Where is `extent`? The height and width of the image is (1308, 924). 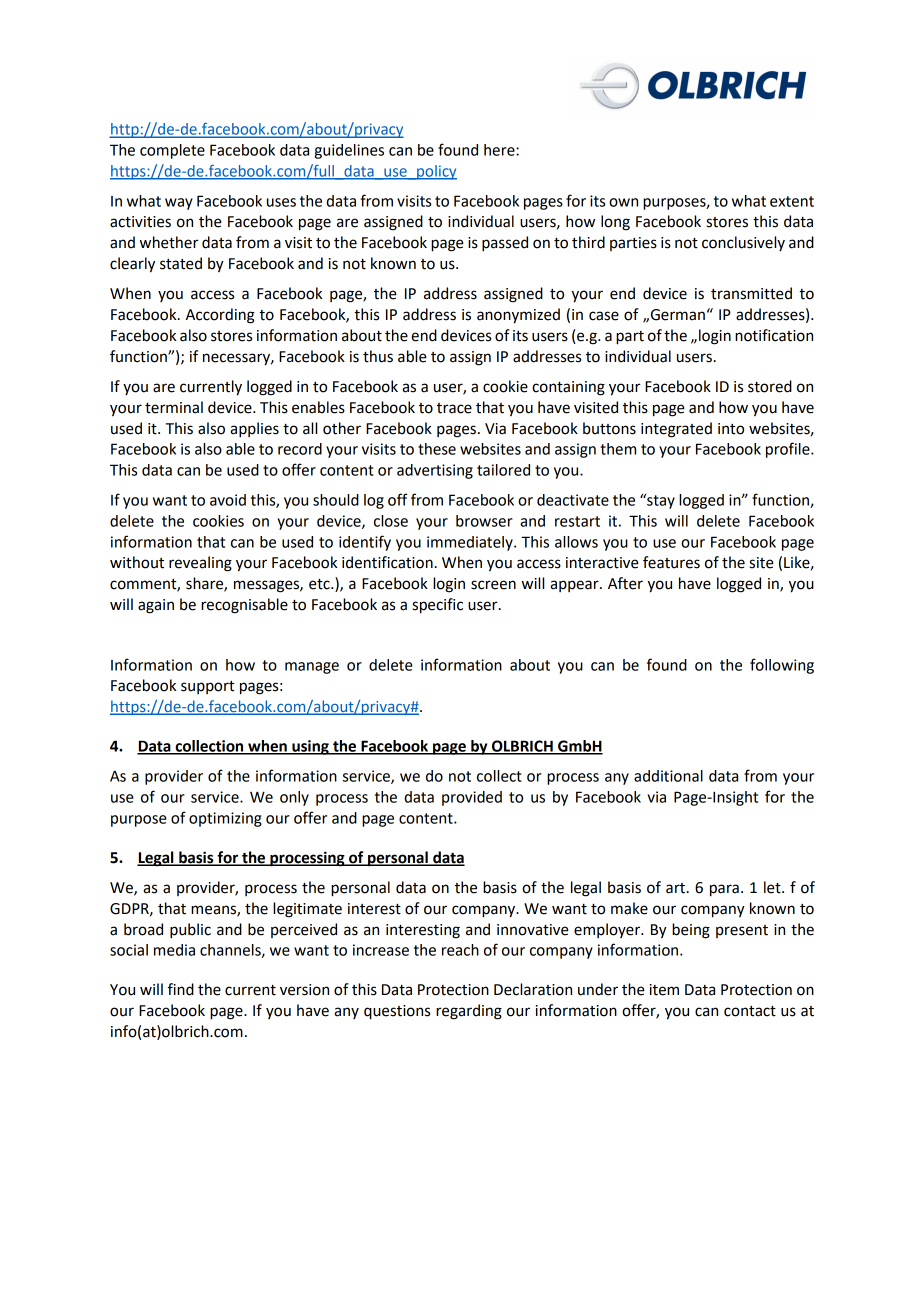 extent is located at coordinates (792, 201).
